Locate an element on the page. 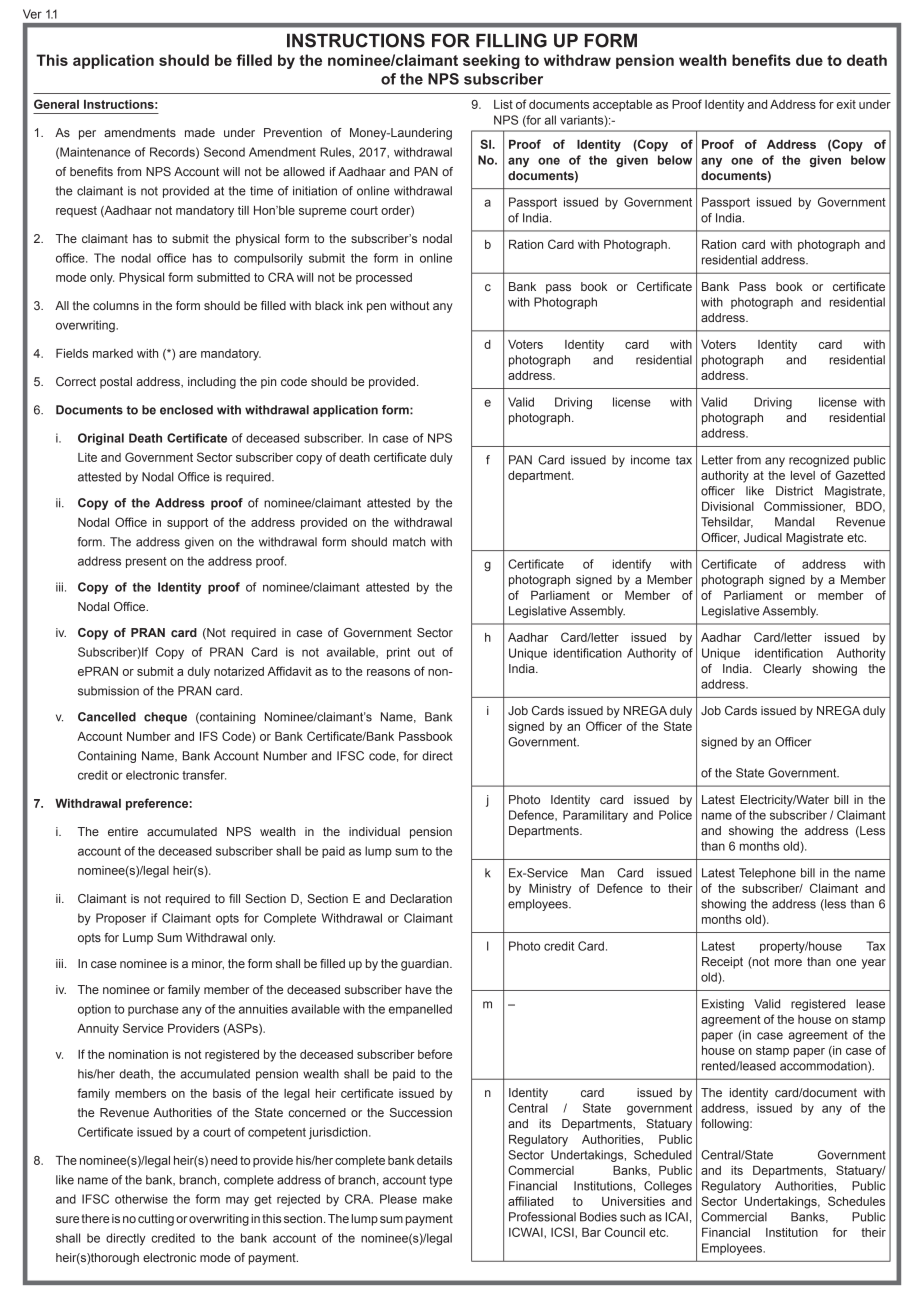 This image has width=924, height=1308. due is located at coordinates (809, 60).
